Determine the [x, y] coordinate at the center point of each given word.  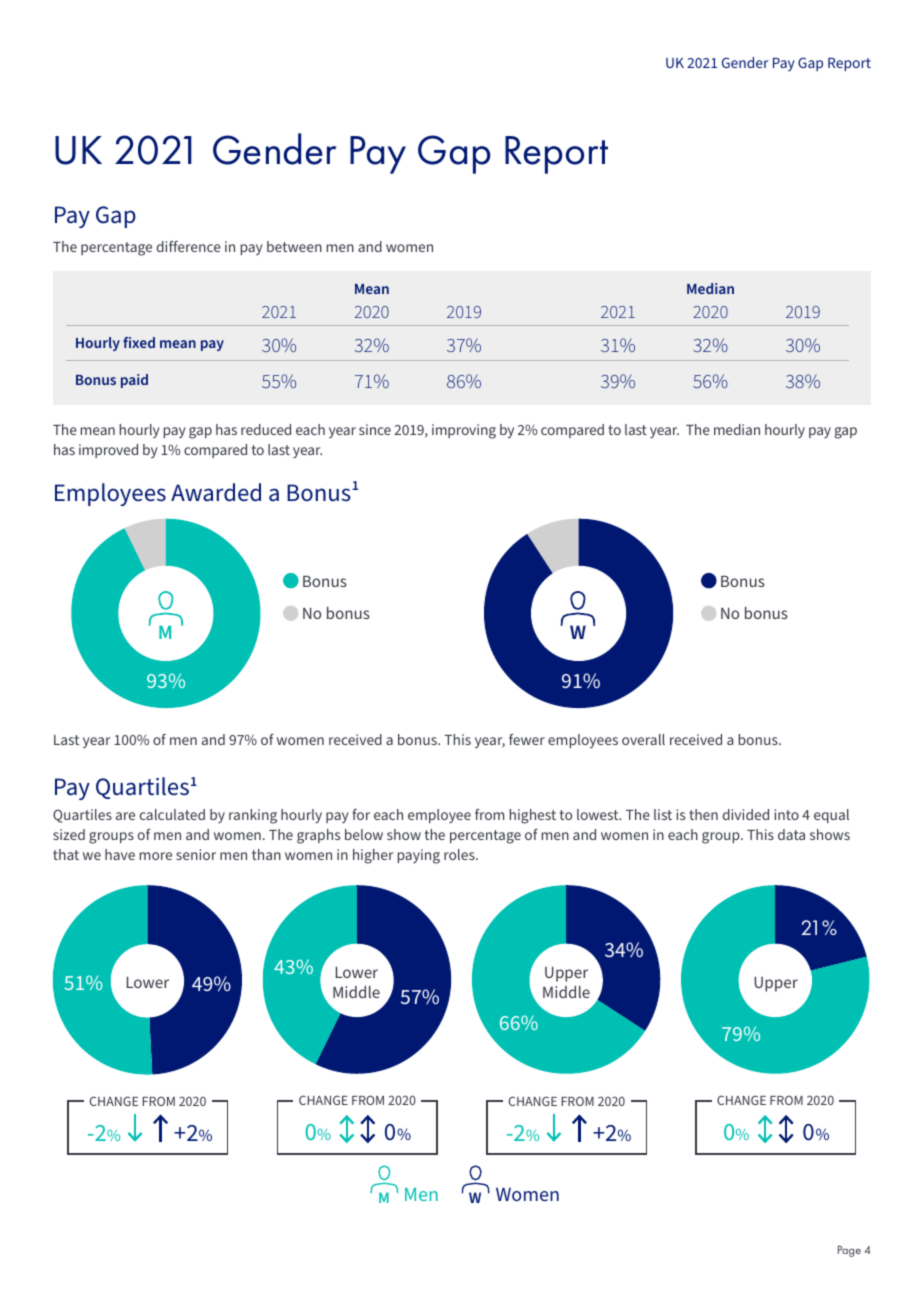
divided [746, 814]
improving [464, 431]
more [156, 856]
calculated [172, 814]
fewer [527, 739]
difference [189, 246]
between [294, 246]
